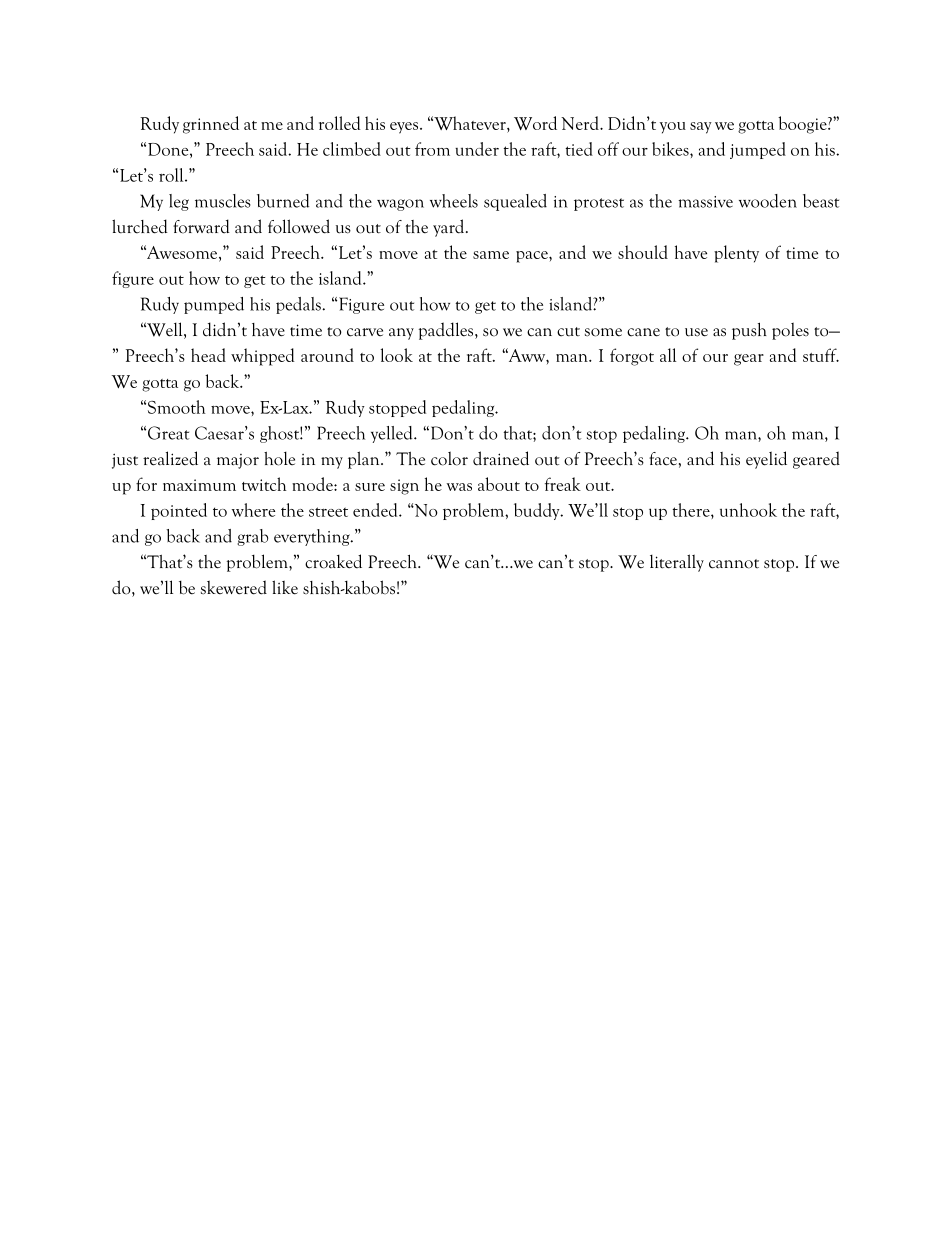 This screenshot has width=952, height=1233. I want to click on skewered, so click(234, 587).
